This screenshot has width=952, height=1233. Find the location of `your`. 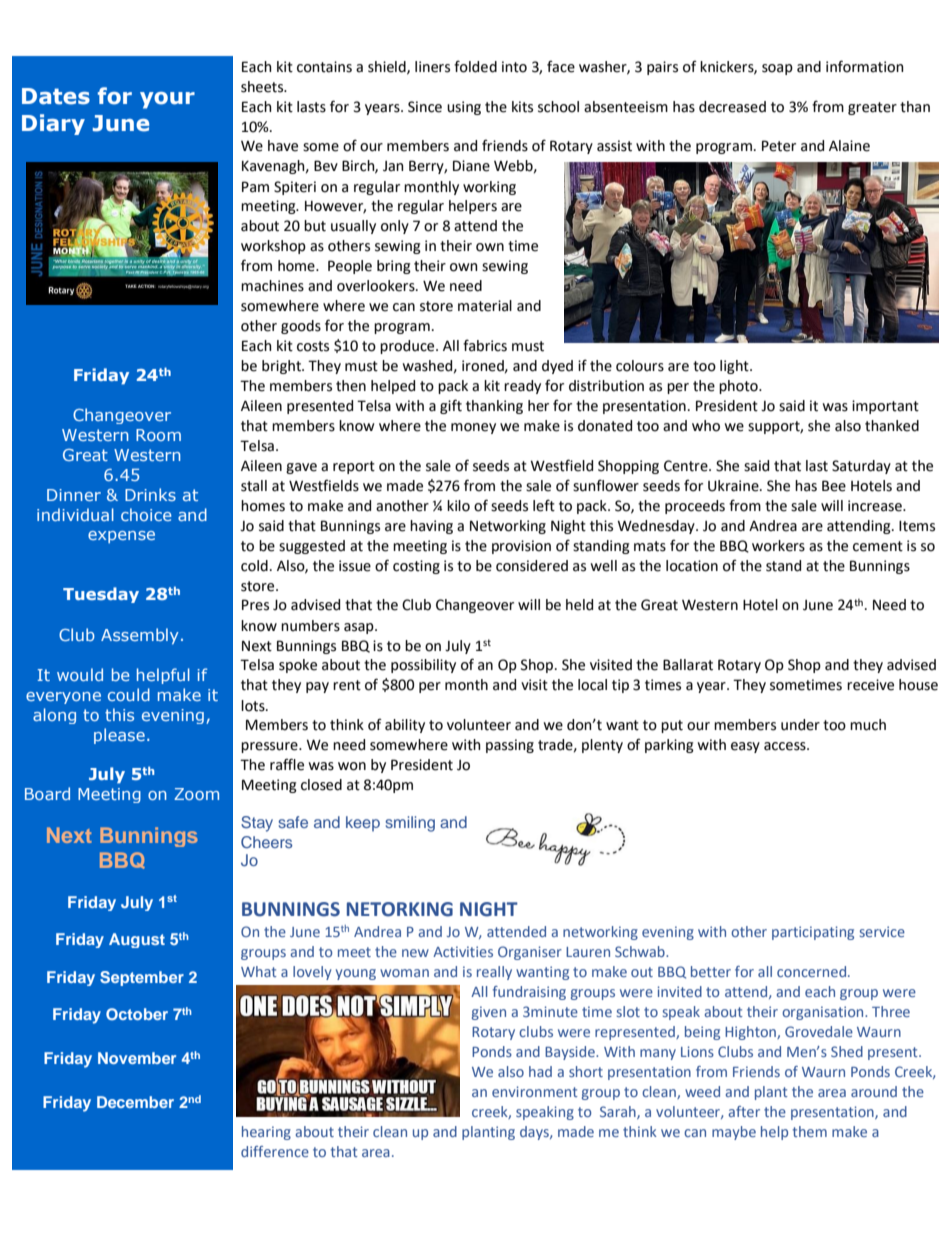

your is located at coordinates (167, 100).
